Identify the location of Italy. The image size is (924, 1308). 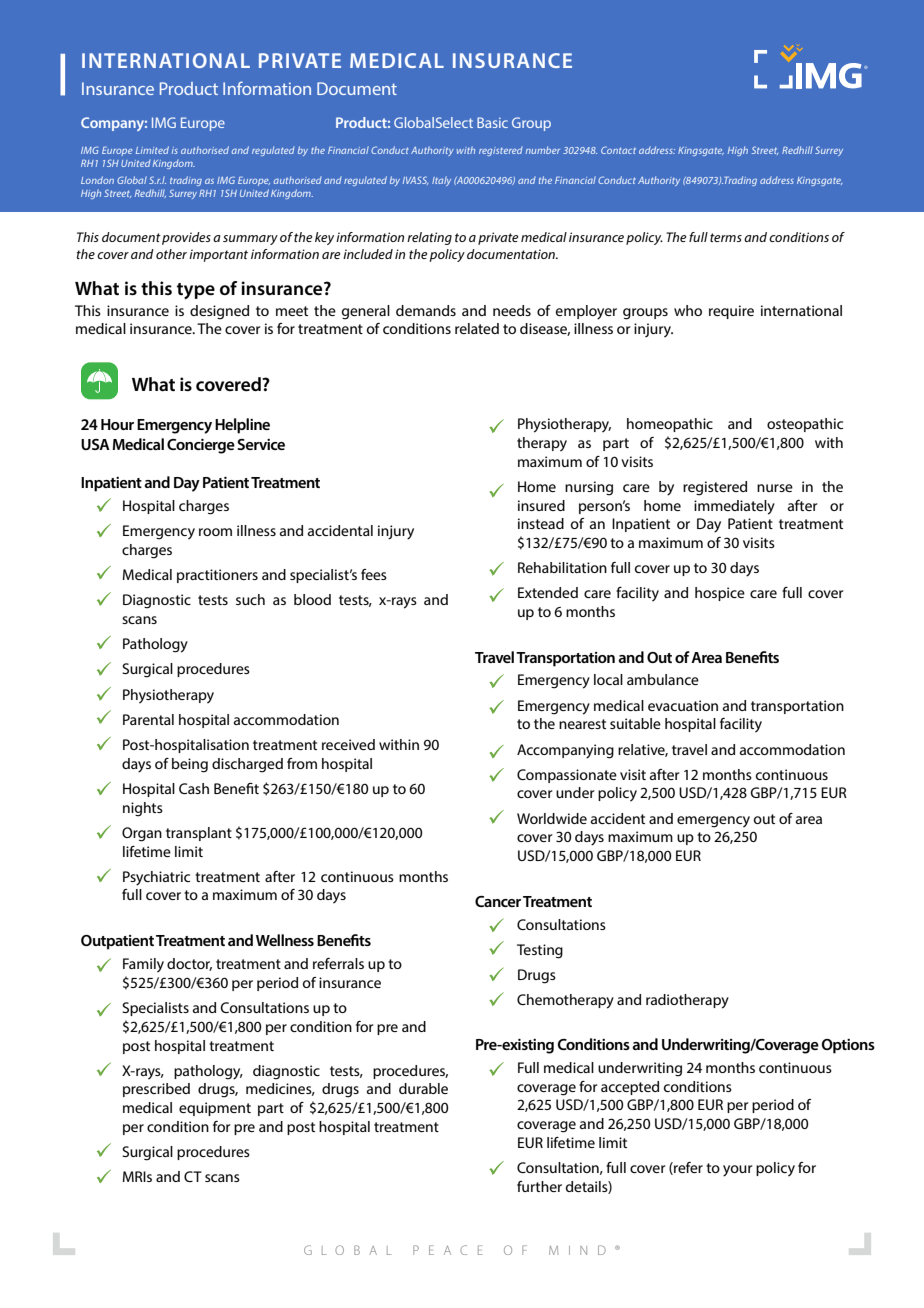
(441, 181).
